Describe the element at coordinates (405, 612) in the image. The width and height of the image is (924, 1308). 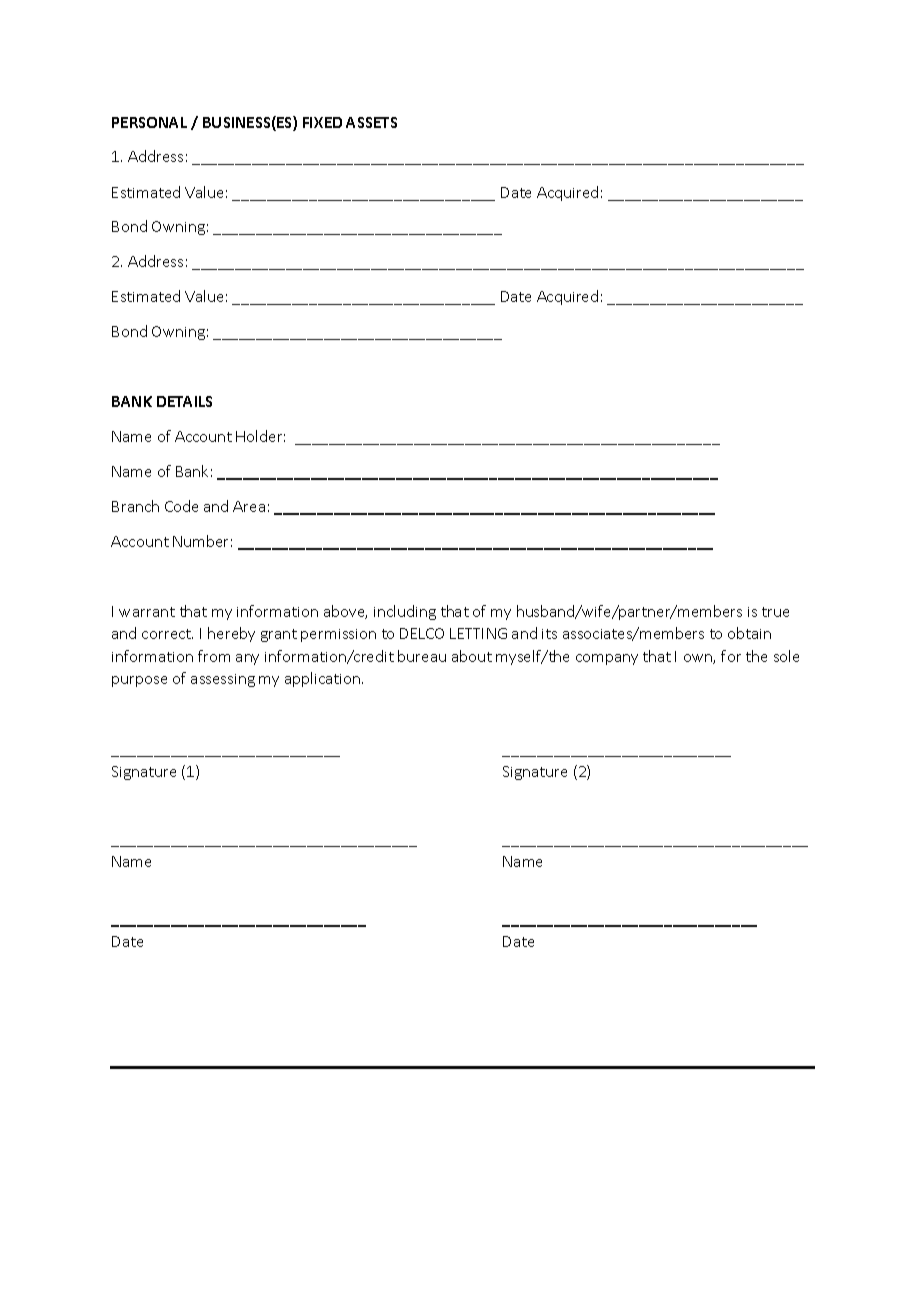
I see `including` at that location.
